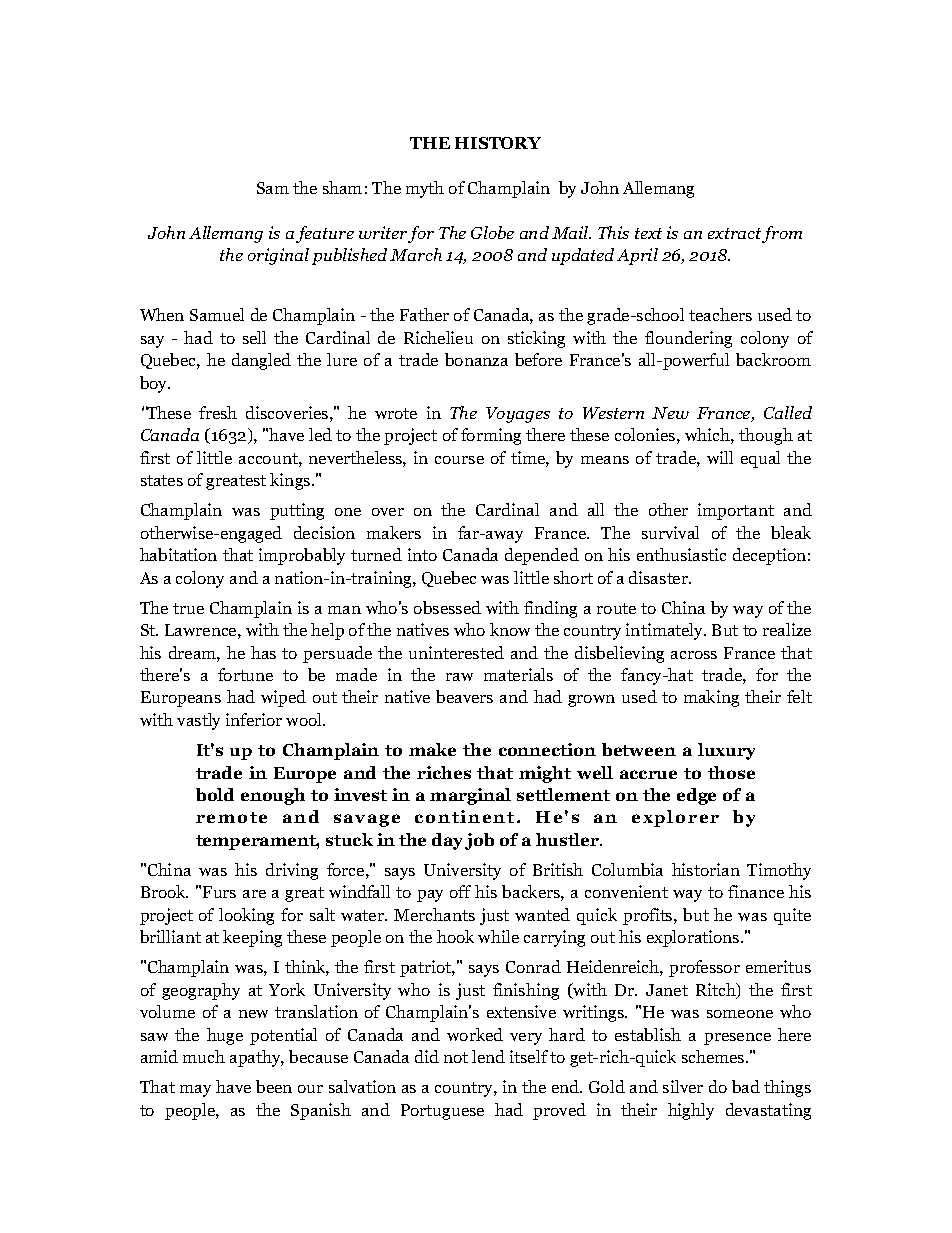 The height and width of the screenshot is (1233, 952). What do you see at coordinates (711, 698) in the screenshot?
I see `making` at bounding box center [711, 698].
